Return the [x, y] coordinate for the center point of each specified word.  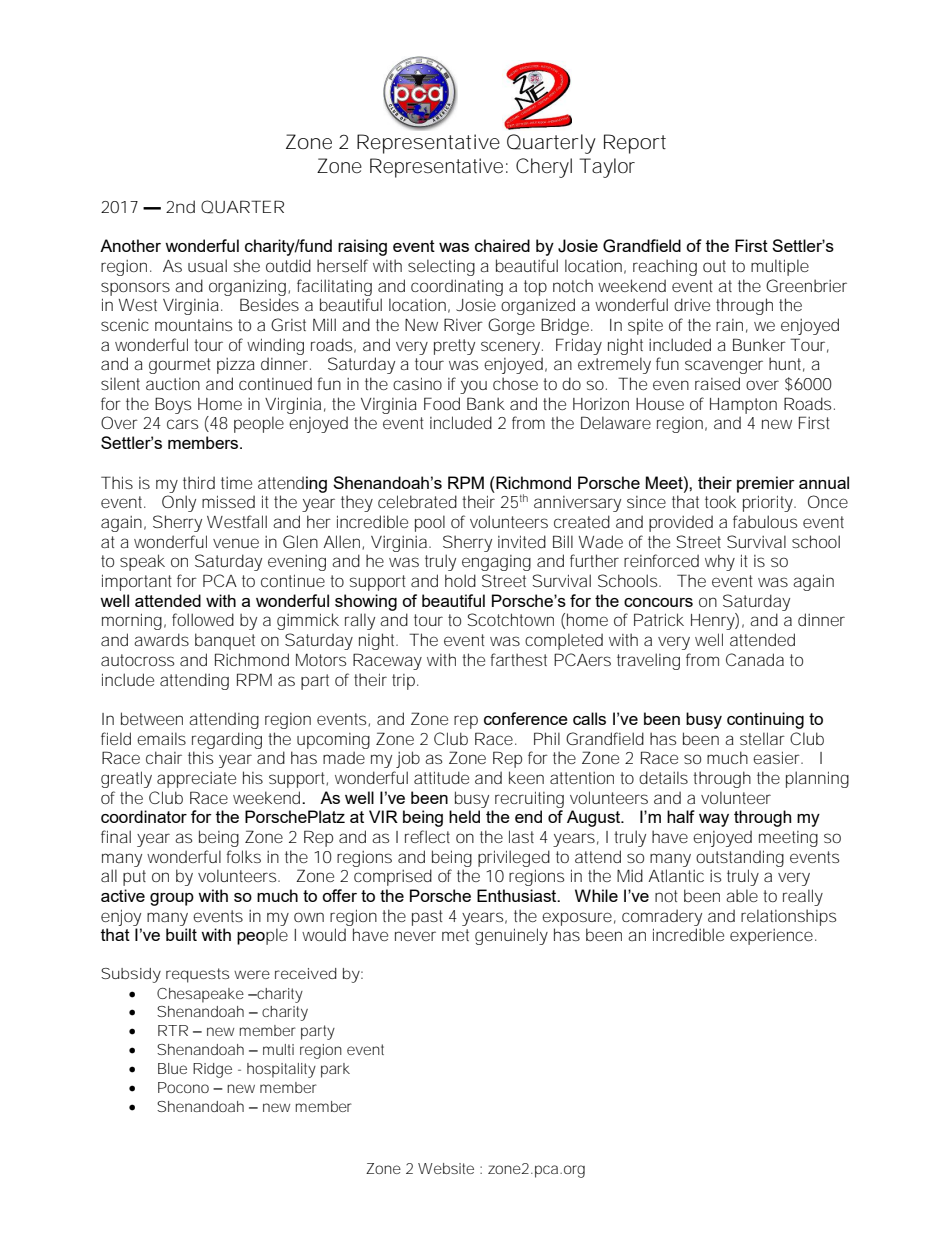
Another [130, 245]
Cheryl [544, 168]
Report [635, 144]
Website [446, 1168]
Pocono [183, 1087]
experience [771, 937]
